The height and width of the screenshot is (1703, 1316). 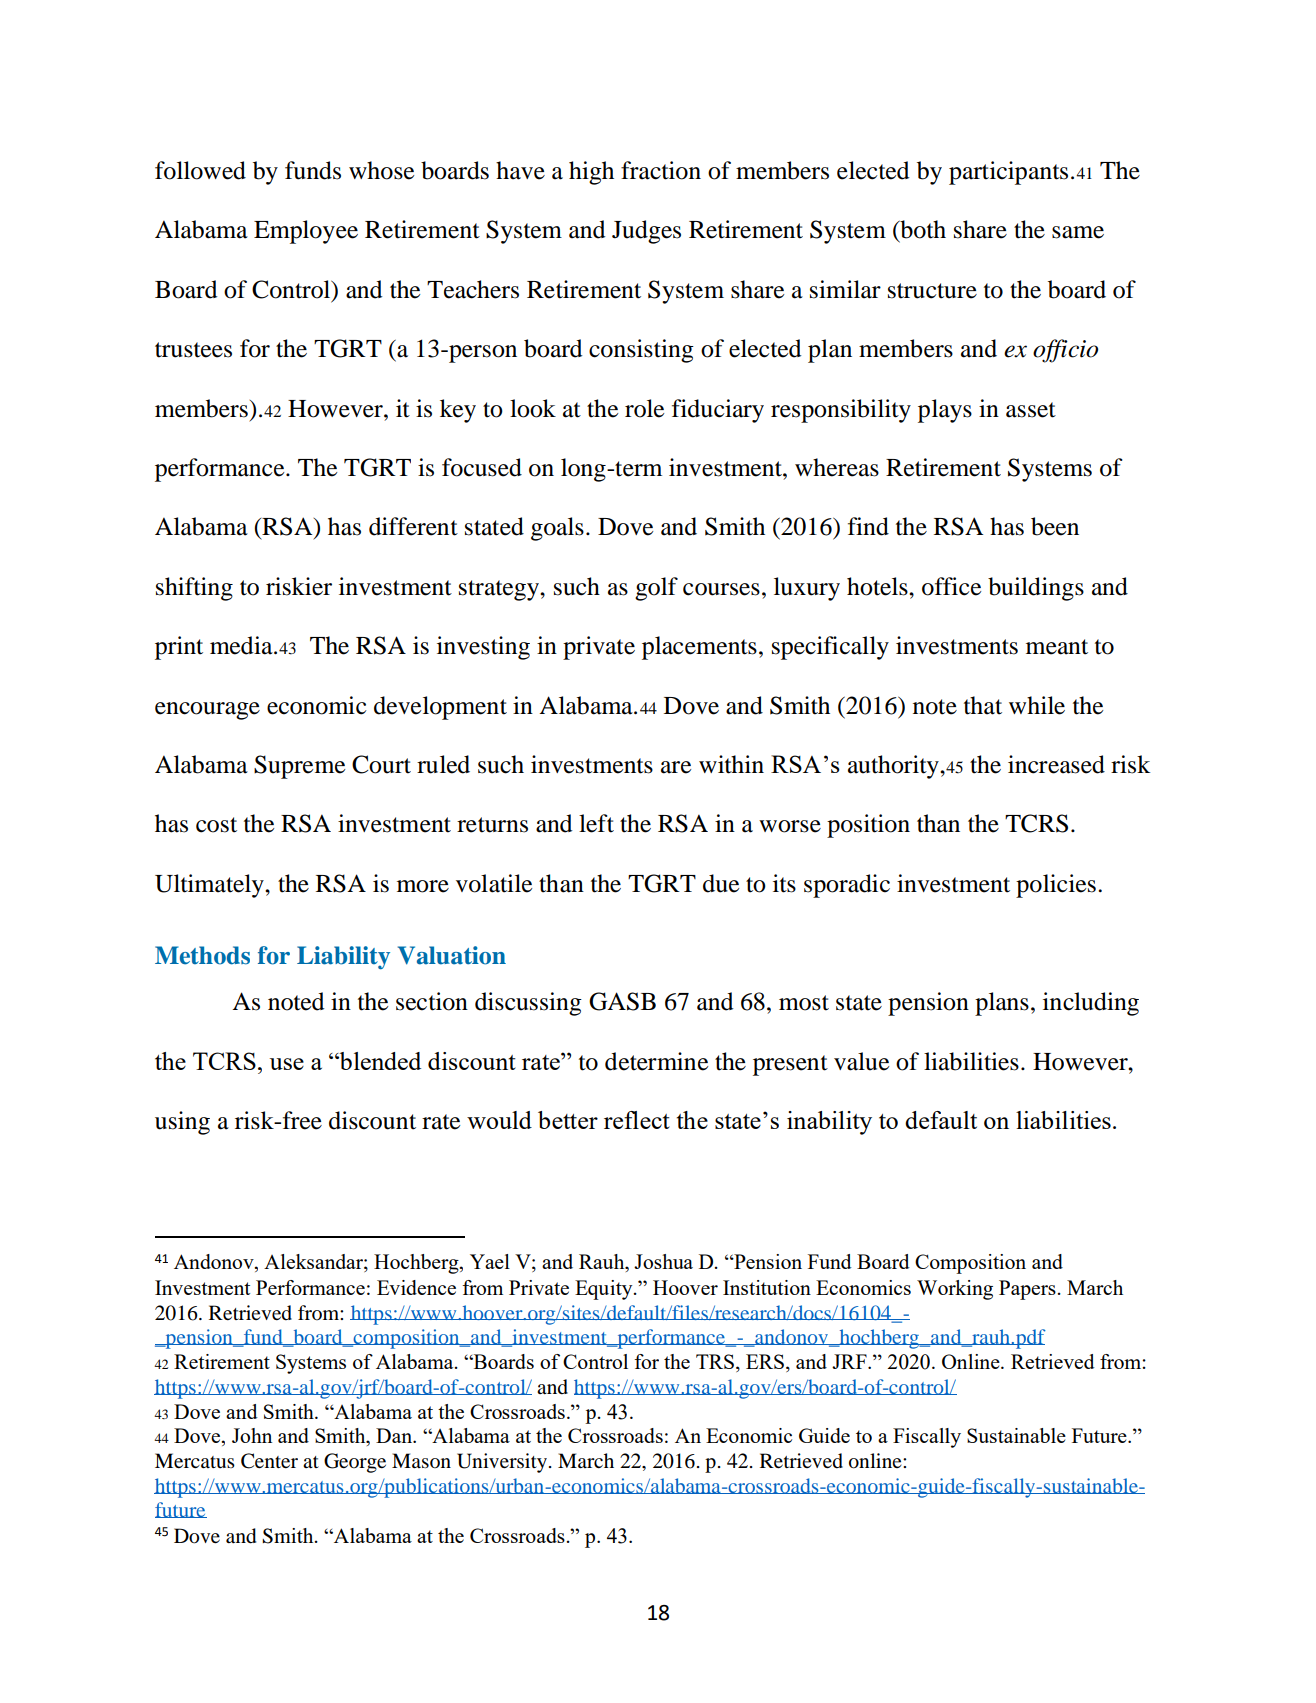 What do you see at coordinates (922, 230) in the screenshot?
I see `both` at bounding box center [922, 230].
